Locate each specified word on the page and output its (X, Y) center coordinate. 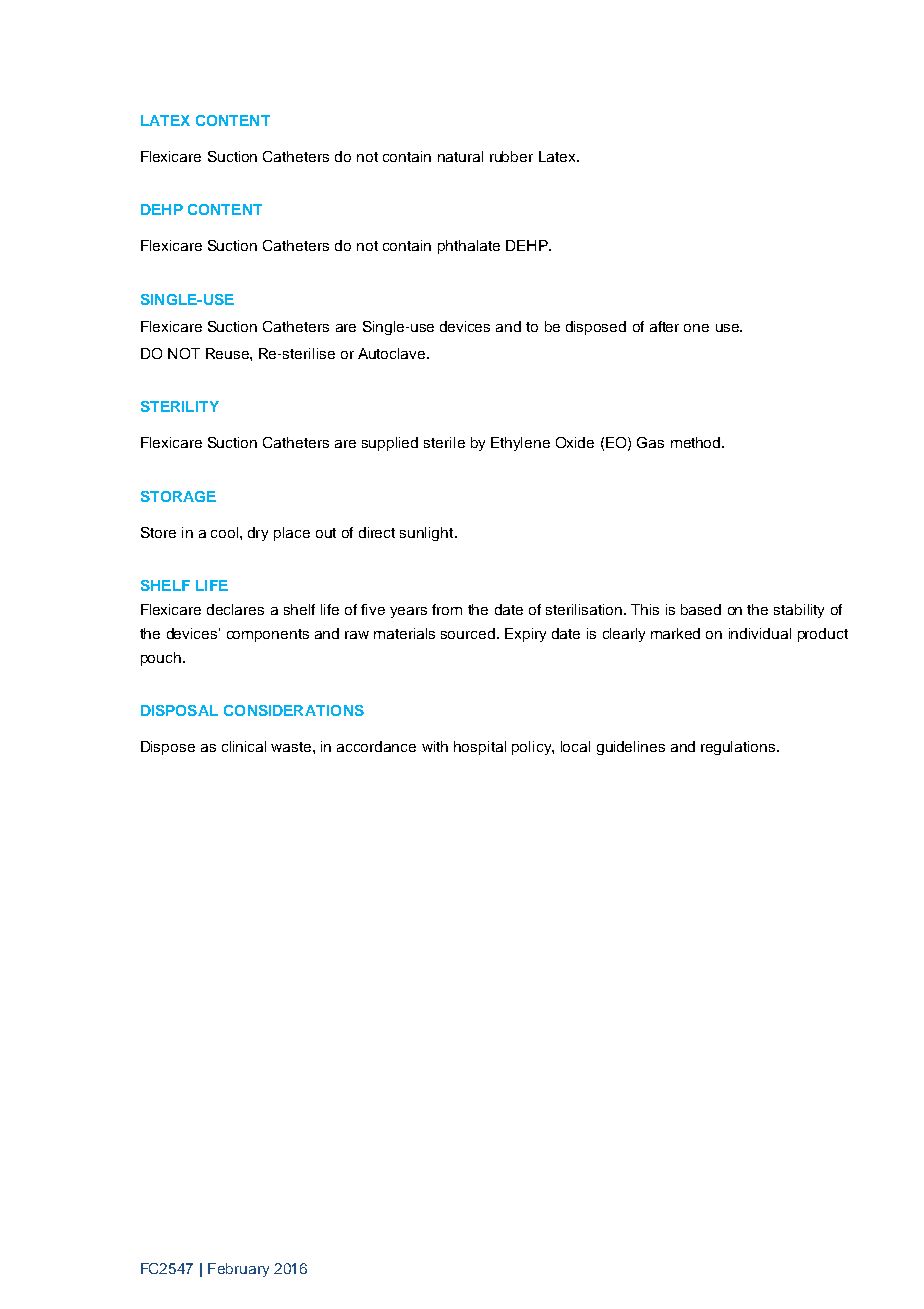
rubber (511, 156)
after (664, 326)
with (435, 746)
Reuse (228, 353)
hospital (480, 748)
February (238, 1270)
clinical (244, 746)
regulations (739, 748)
